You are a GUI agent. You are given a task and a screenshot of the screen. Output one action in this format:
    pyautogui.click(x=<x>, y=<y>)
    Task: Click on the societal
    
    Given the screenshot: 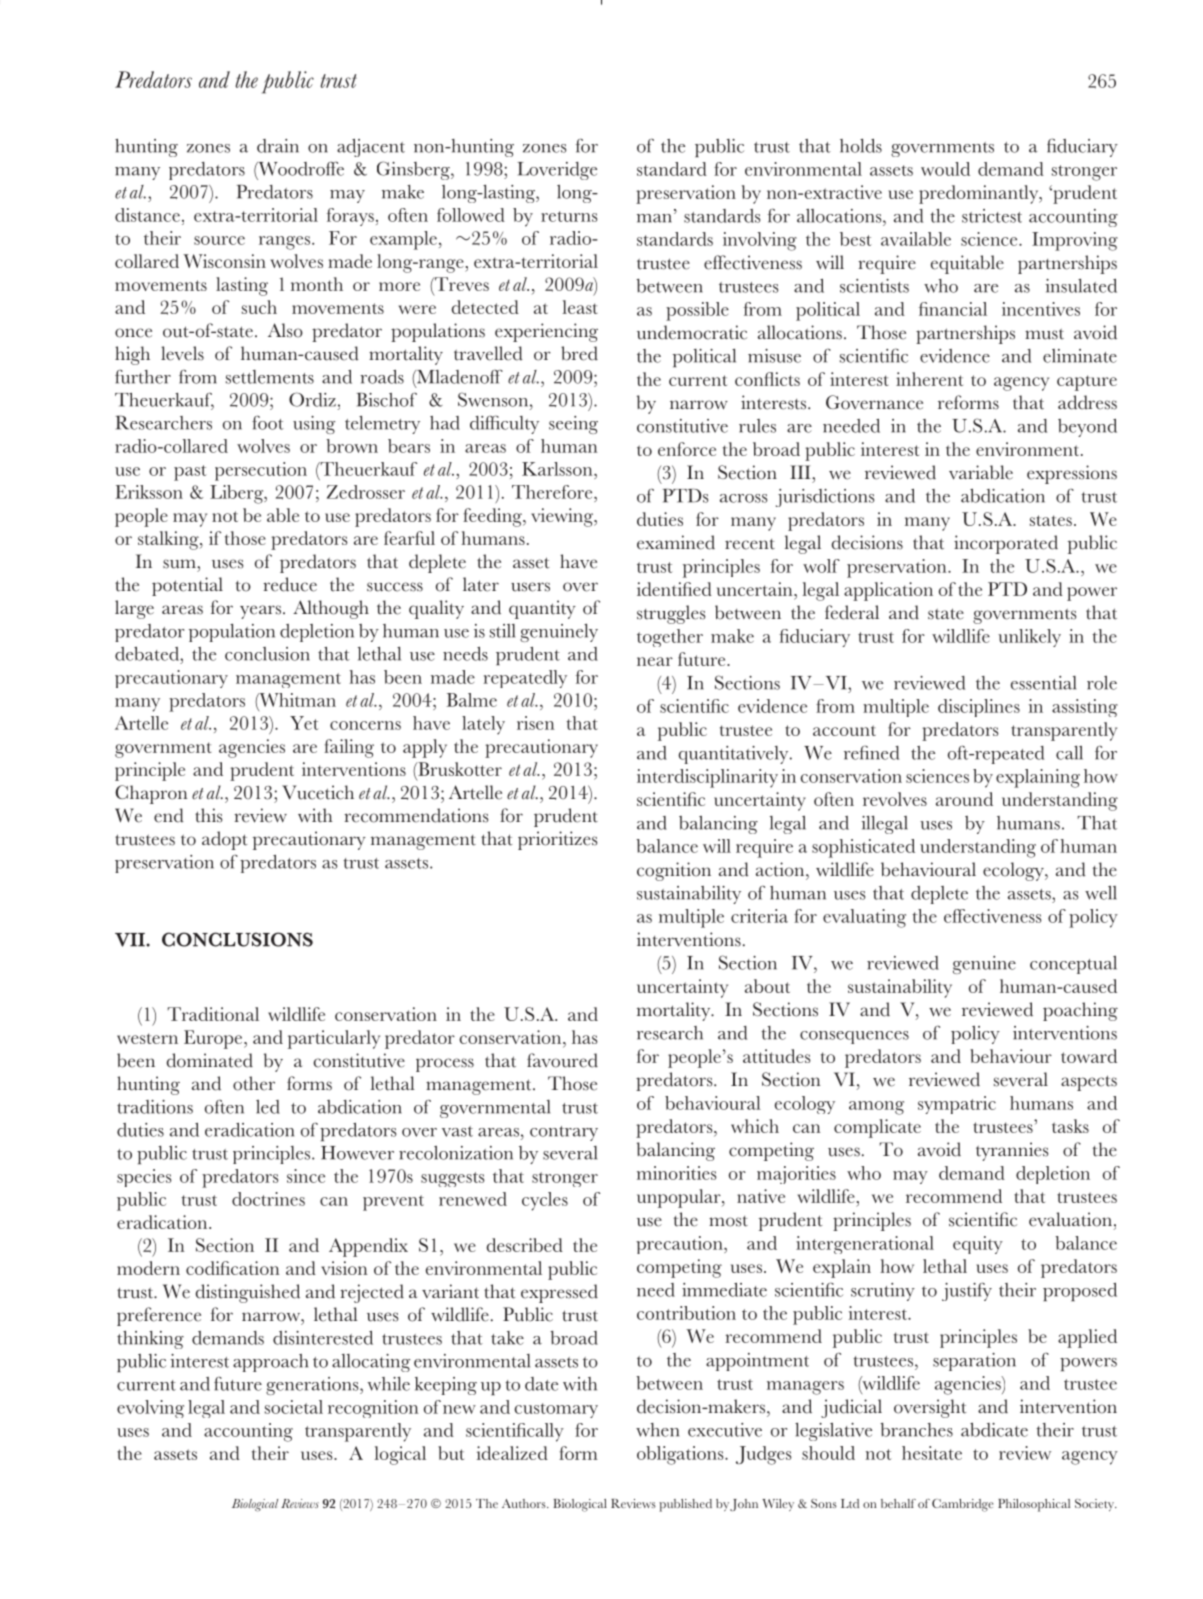 What is the action you would take?
    pyautogui.click(x=294, y=1407)
